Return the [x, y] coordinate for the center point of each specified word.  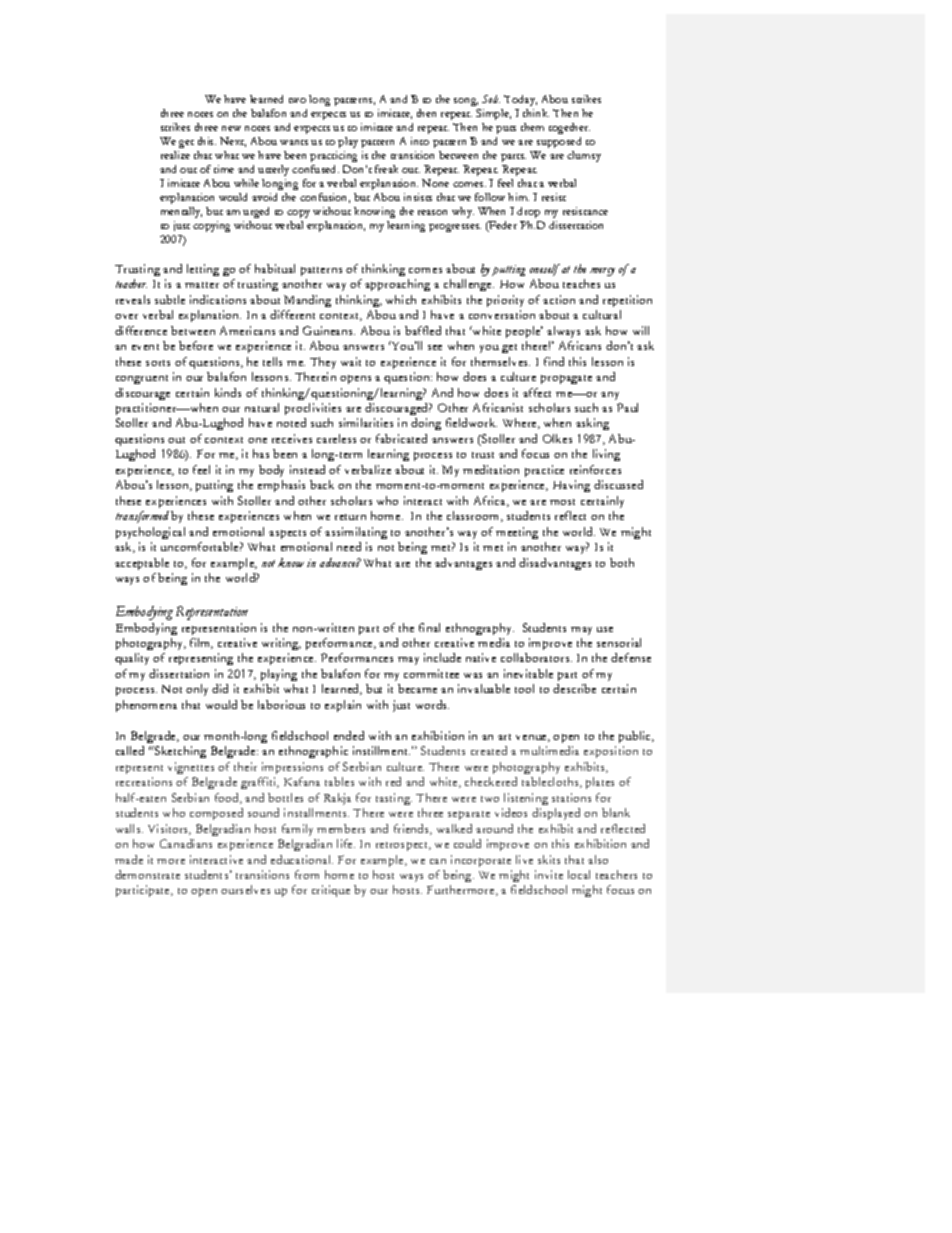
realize [175, 155]
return [350, 517]
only [197, 690]
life [346, 843]
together [569, 128]
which [401, 299]
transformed [142, 517]
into [420, 141]
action [559, 299]
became [417, 688]
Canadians [186, 843]
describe [574, 688]
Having [571, 486]
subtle [170, 299]
